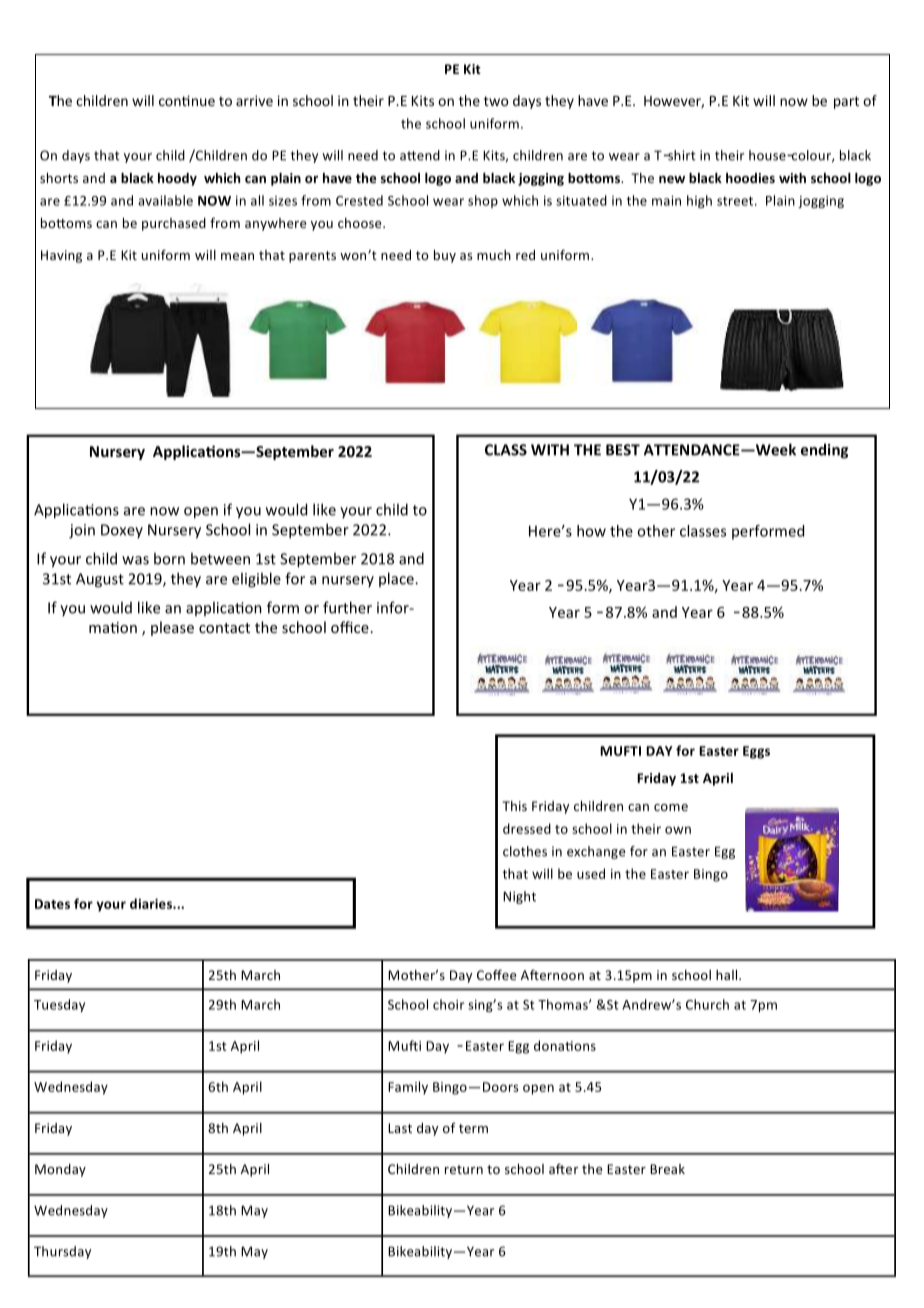  I want to click on continue, so click(187, 100).
